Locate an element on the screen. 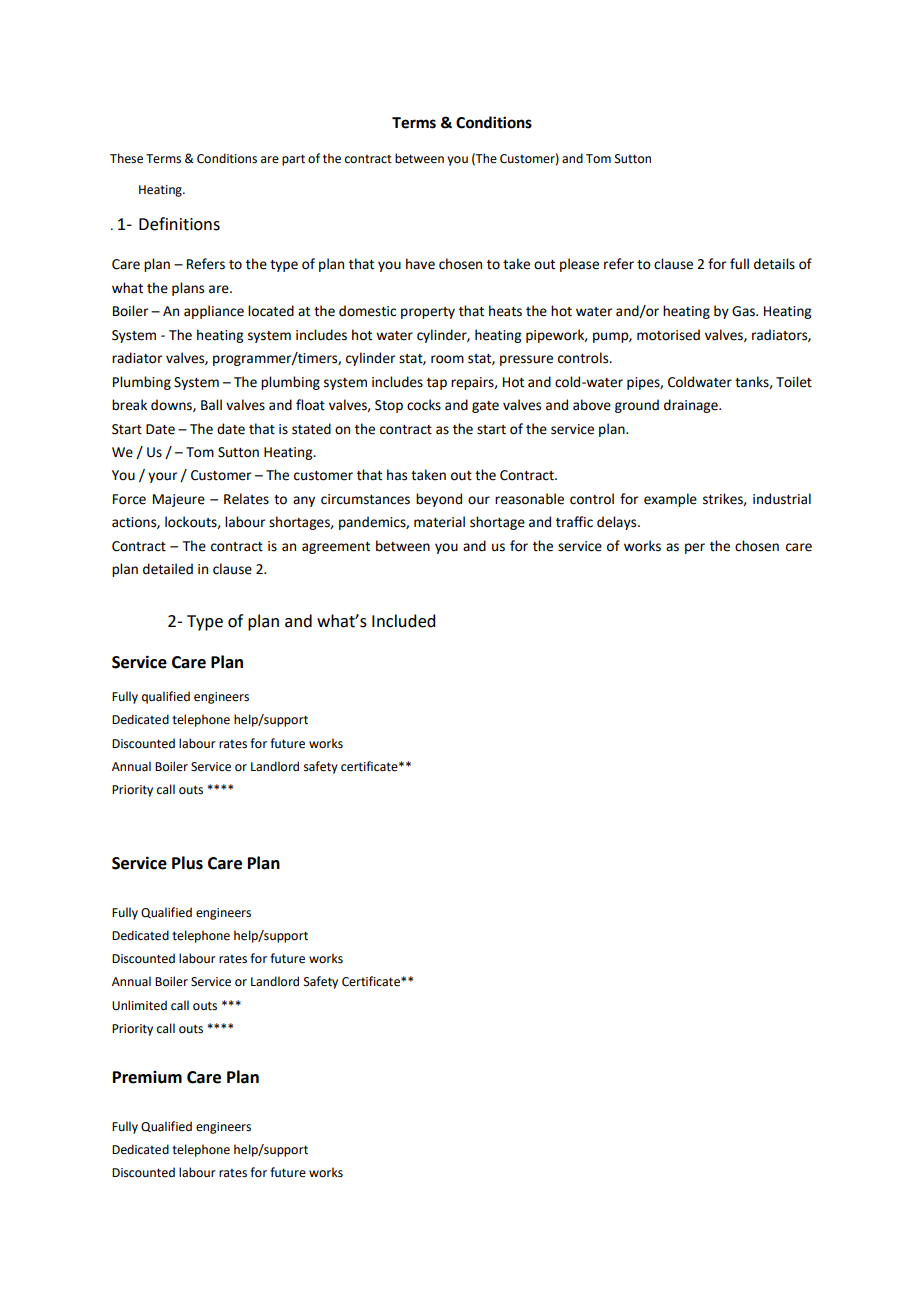 The image size is (924, 1307). example is located at coordinates (670, 500).
